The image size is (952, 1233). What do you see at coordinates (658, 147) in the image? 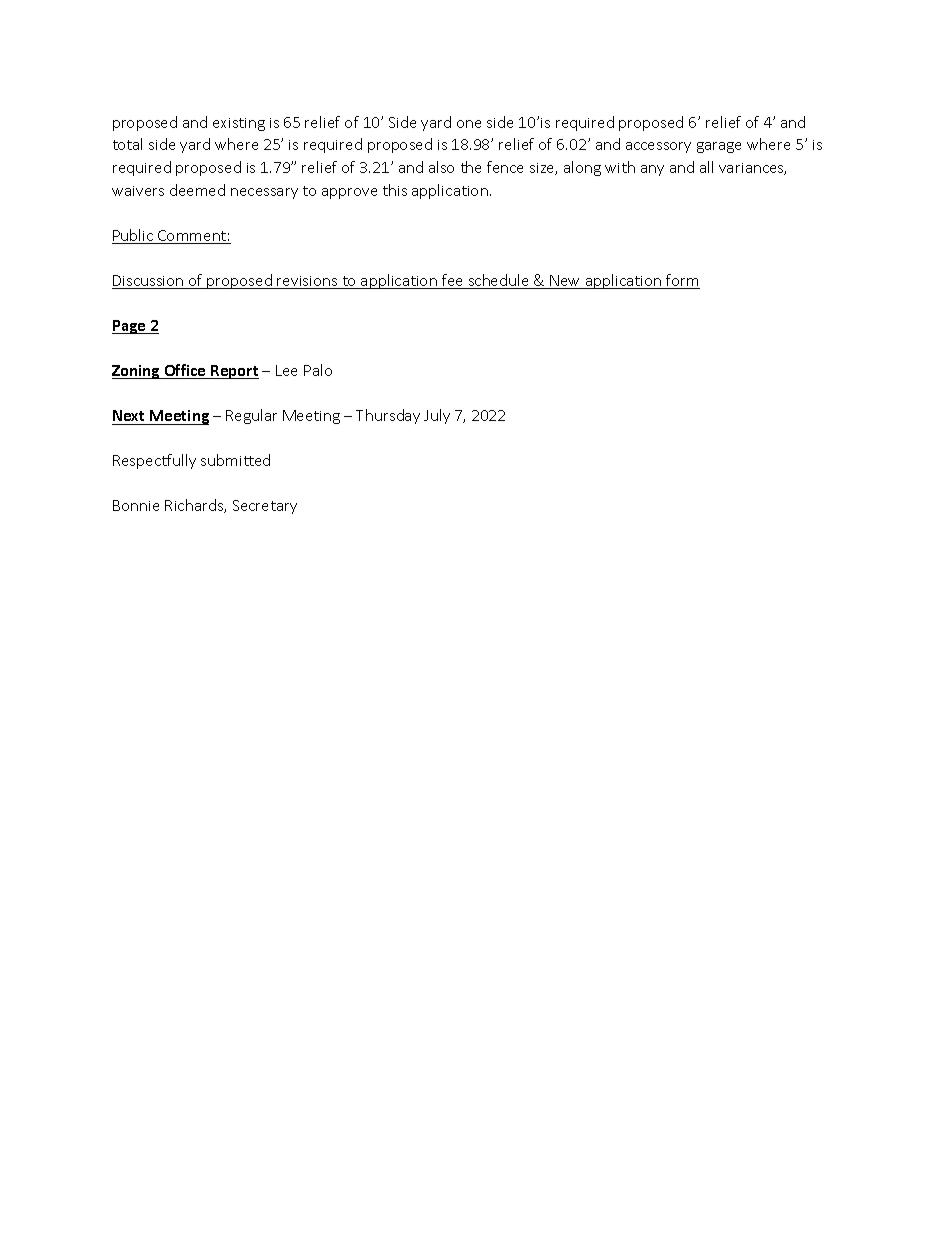
I see `accessory` at bounding box center [658, 147].
